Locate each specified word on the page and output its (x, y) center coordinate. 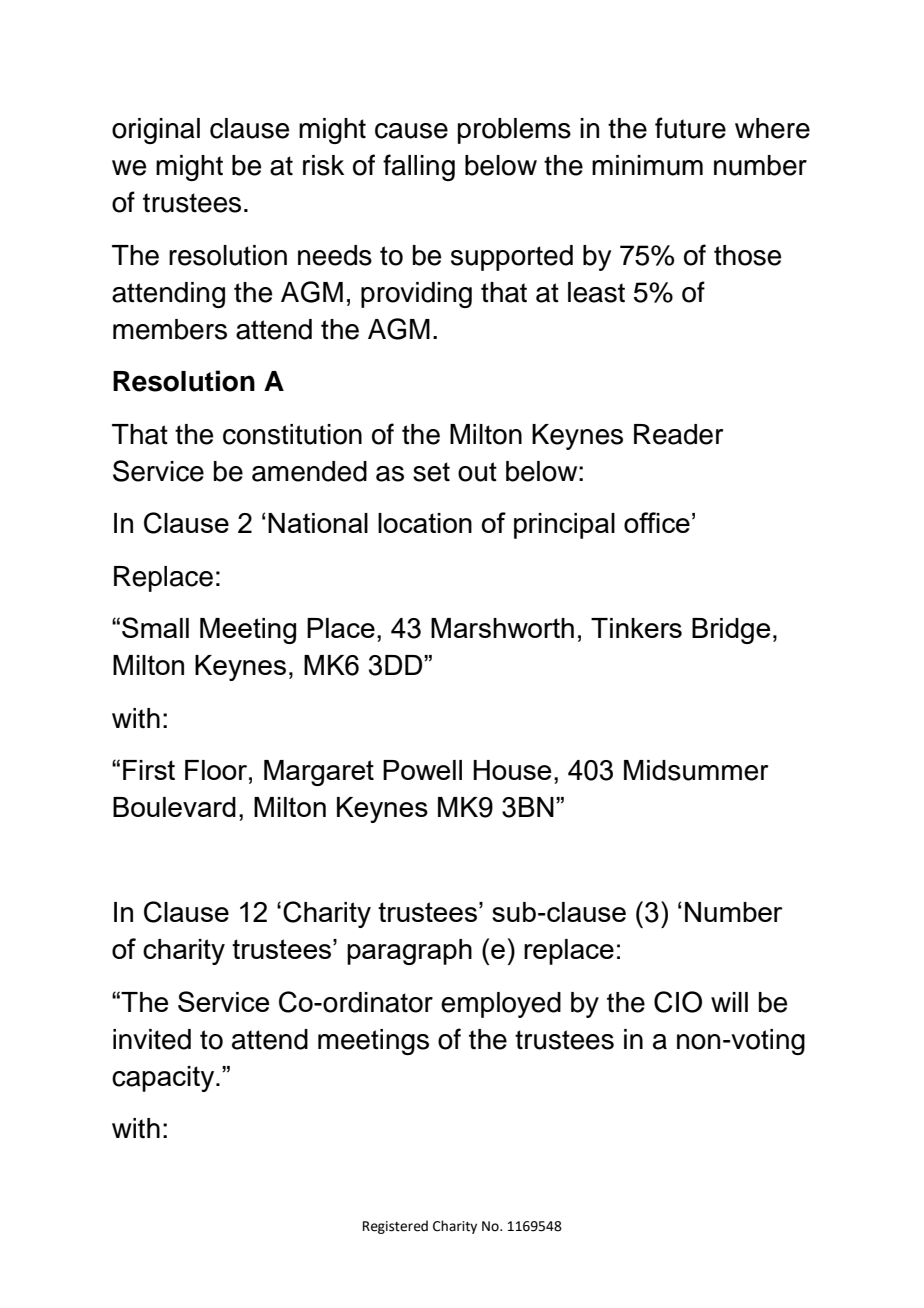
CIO (678, 1002)
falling (419, 167)
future (690, 128)
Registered (395, 1227)
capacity (164, 1079)
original (156, 131)
